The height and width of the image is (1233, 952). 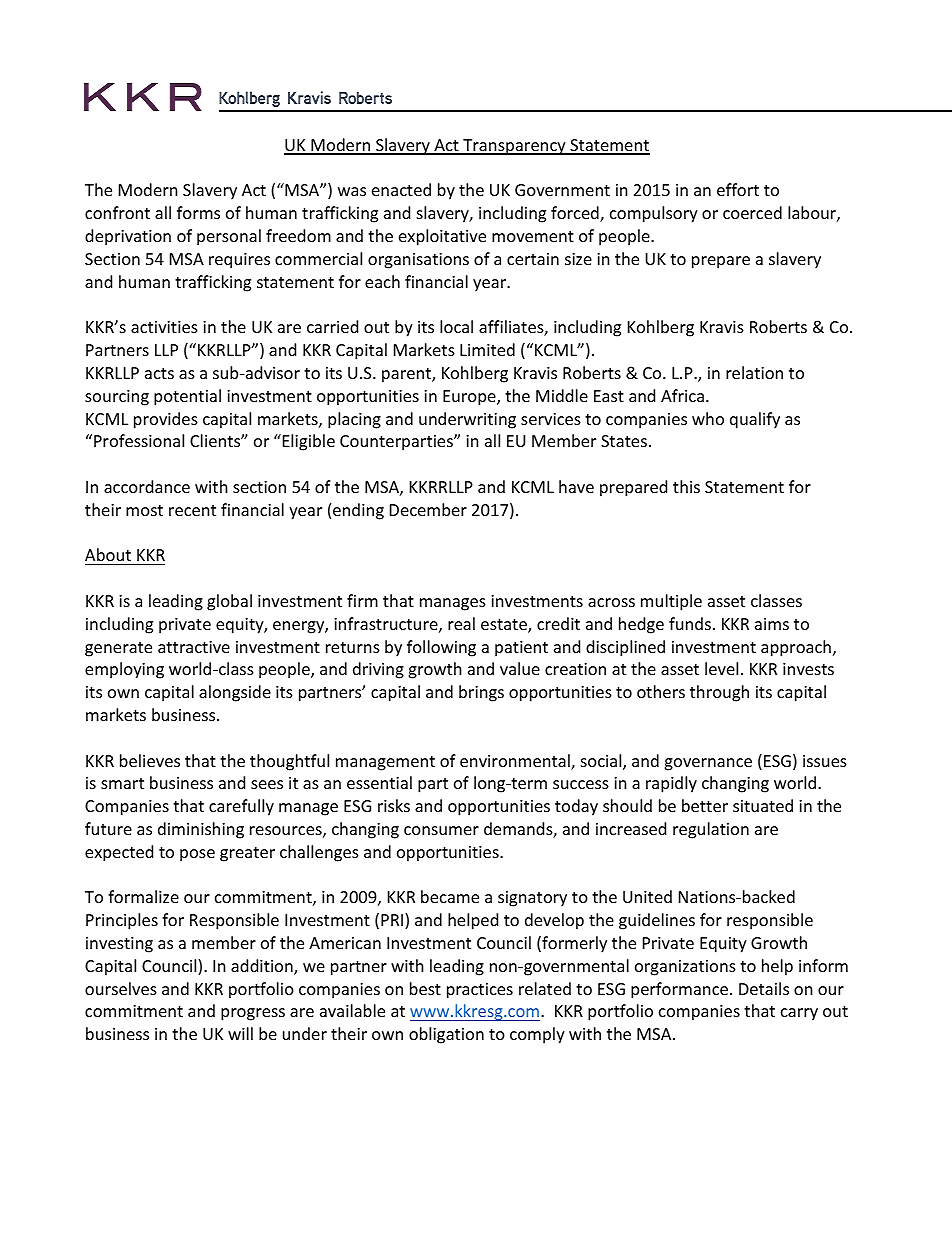 I want to click on progress, so click(x=253, y=1014).
